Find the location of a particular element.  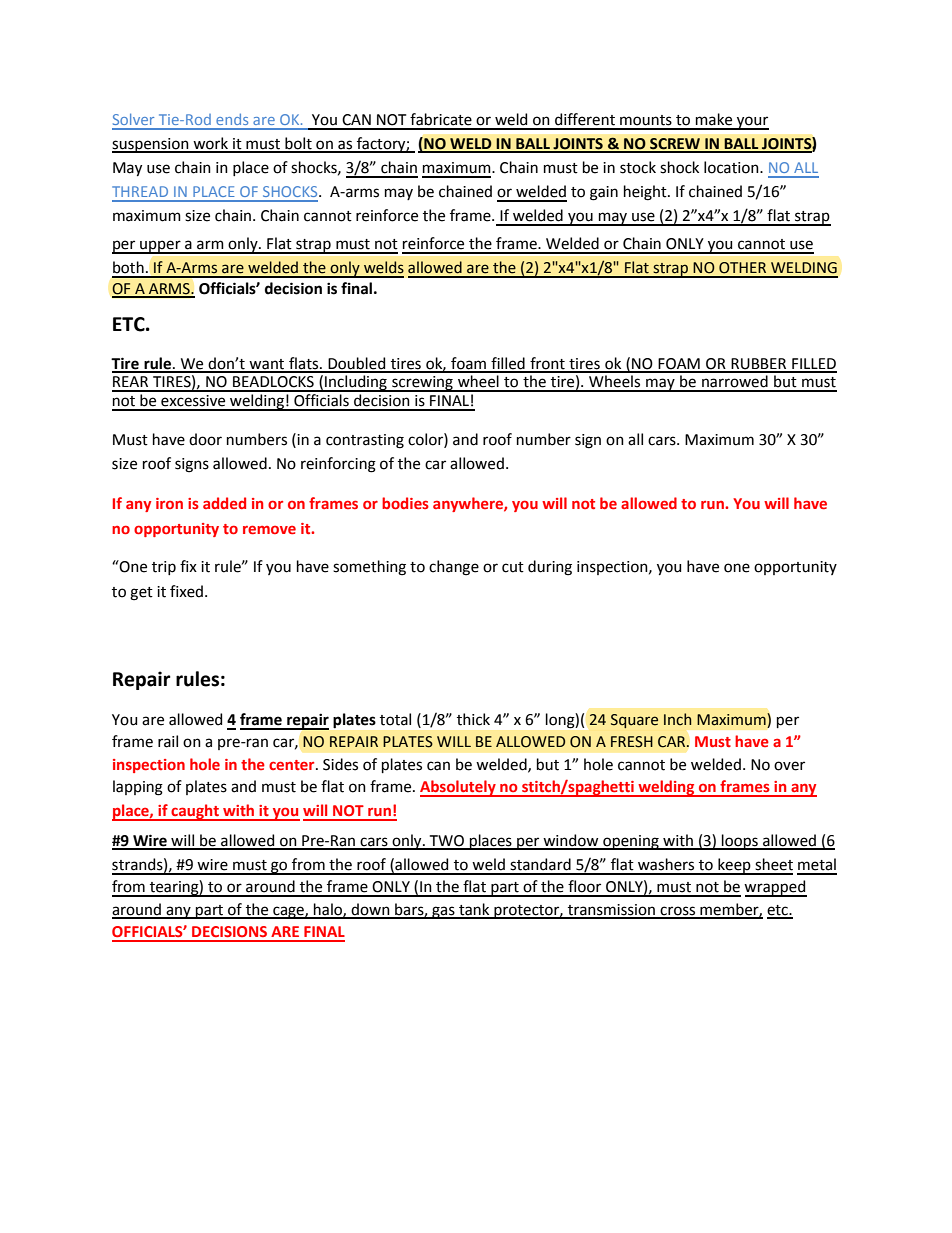

upper is located at coordinates (160, 247).
